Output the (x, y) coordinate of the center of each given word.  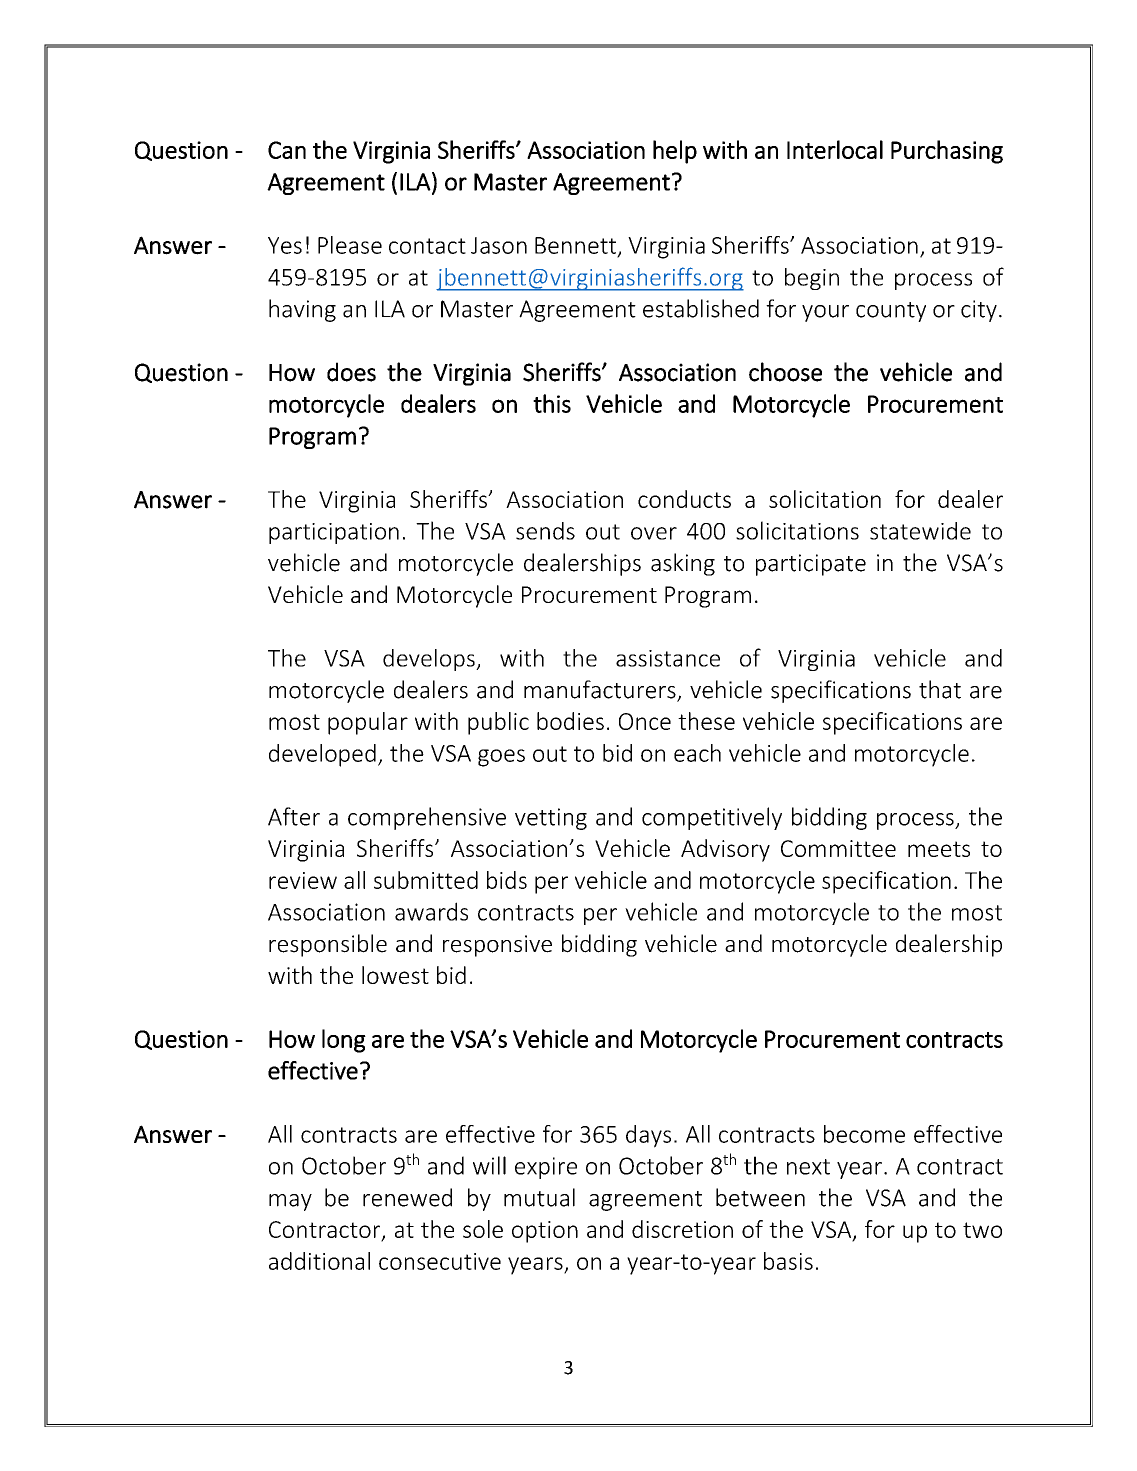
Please (350, 245)
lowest (395, 975)
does (351, 372)
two (982, 1230)
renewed (407, 1197)
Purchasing (947, 152)
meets (939, 849)
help (675, 152)
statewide (920, 531)
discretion (682, 1229)
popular (368, 723)
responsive (497, 946)
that (940, 689)
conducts (684, 499)
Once (645, 721)
